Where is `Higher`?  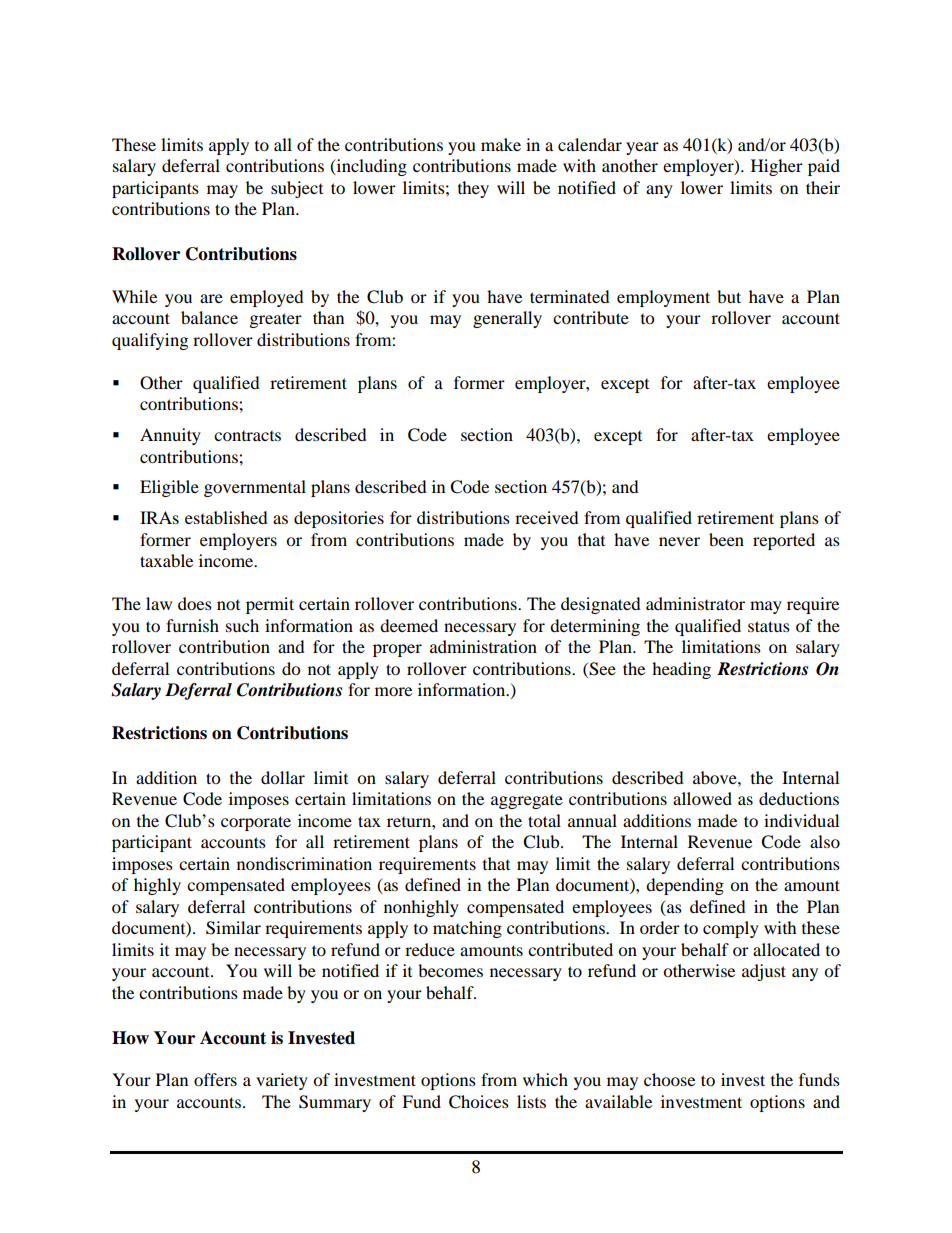 Higher is located at coordinates (777, 167).
